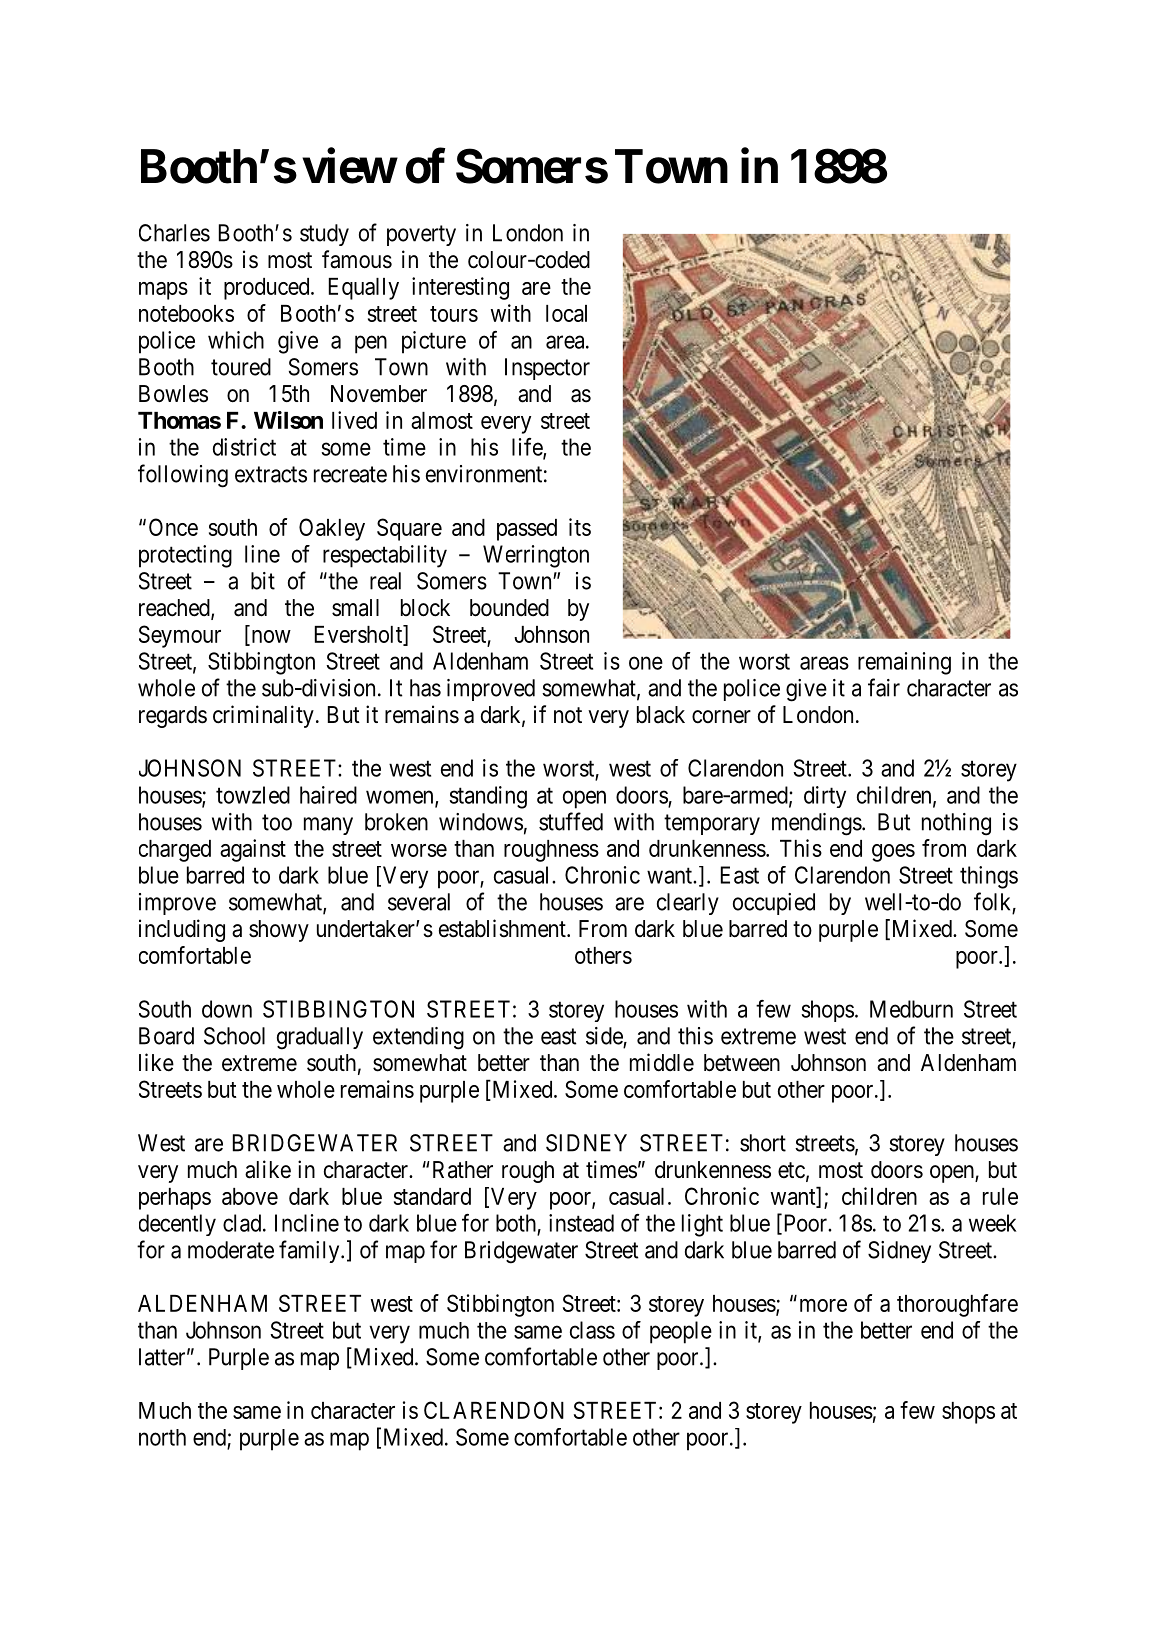 Image resolution: width=1154 pixels, height=1633 pixels. Describe the element at coordinates (742, 1063) in the document. I see `between` at that location.
